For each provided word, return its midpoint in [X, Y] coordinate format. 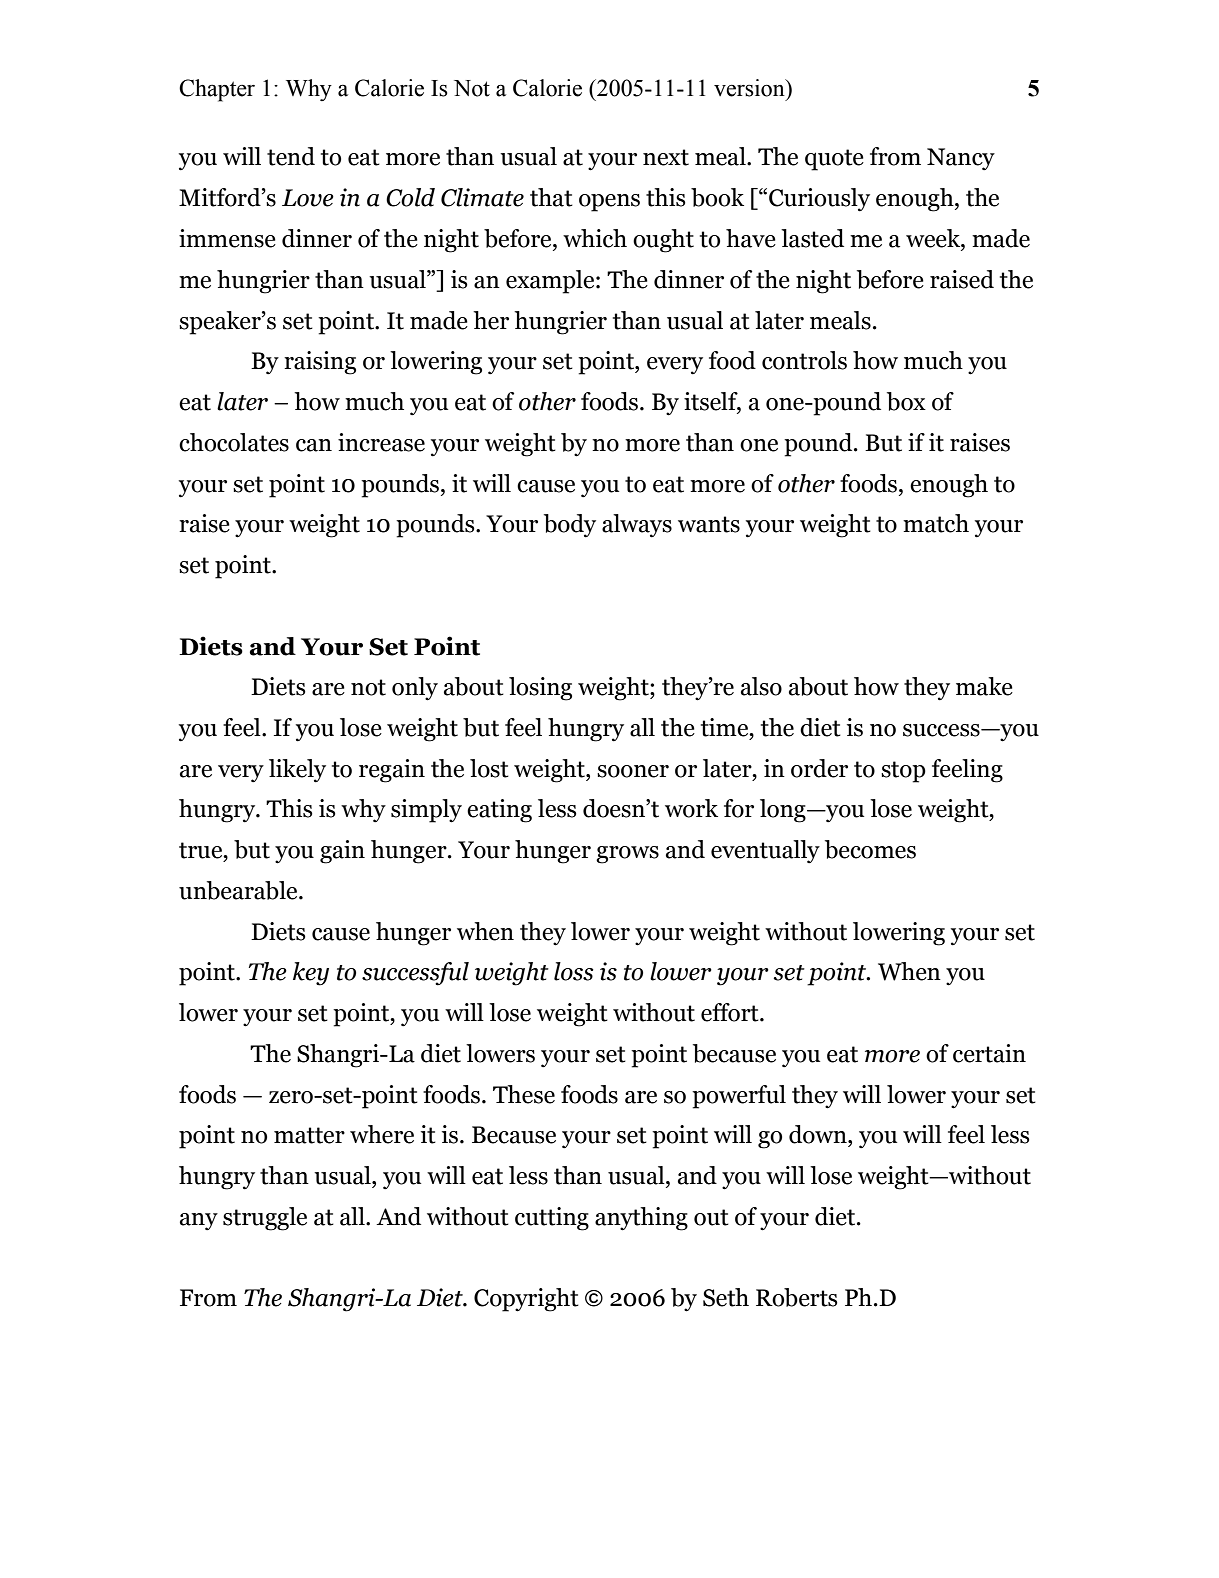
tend [291, 156]
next [666, 157]
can [314, 445]
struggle [265, 1219]
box [906, 401]
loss [574, 971]
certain [989, 1053]
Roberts [797, 1297]
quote [834, 160]
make [984, 686]
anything [641, 1219]
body [570, 526]
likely [297, 771]
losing [540, 689]
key [311, 974]
